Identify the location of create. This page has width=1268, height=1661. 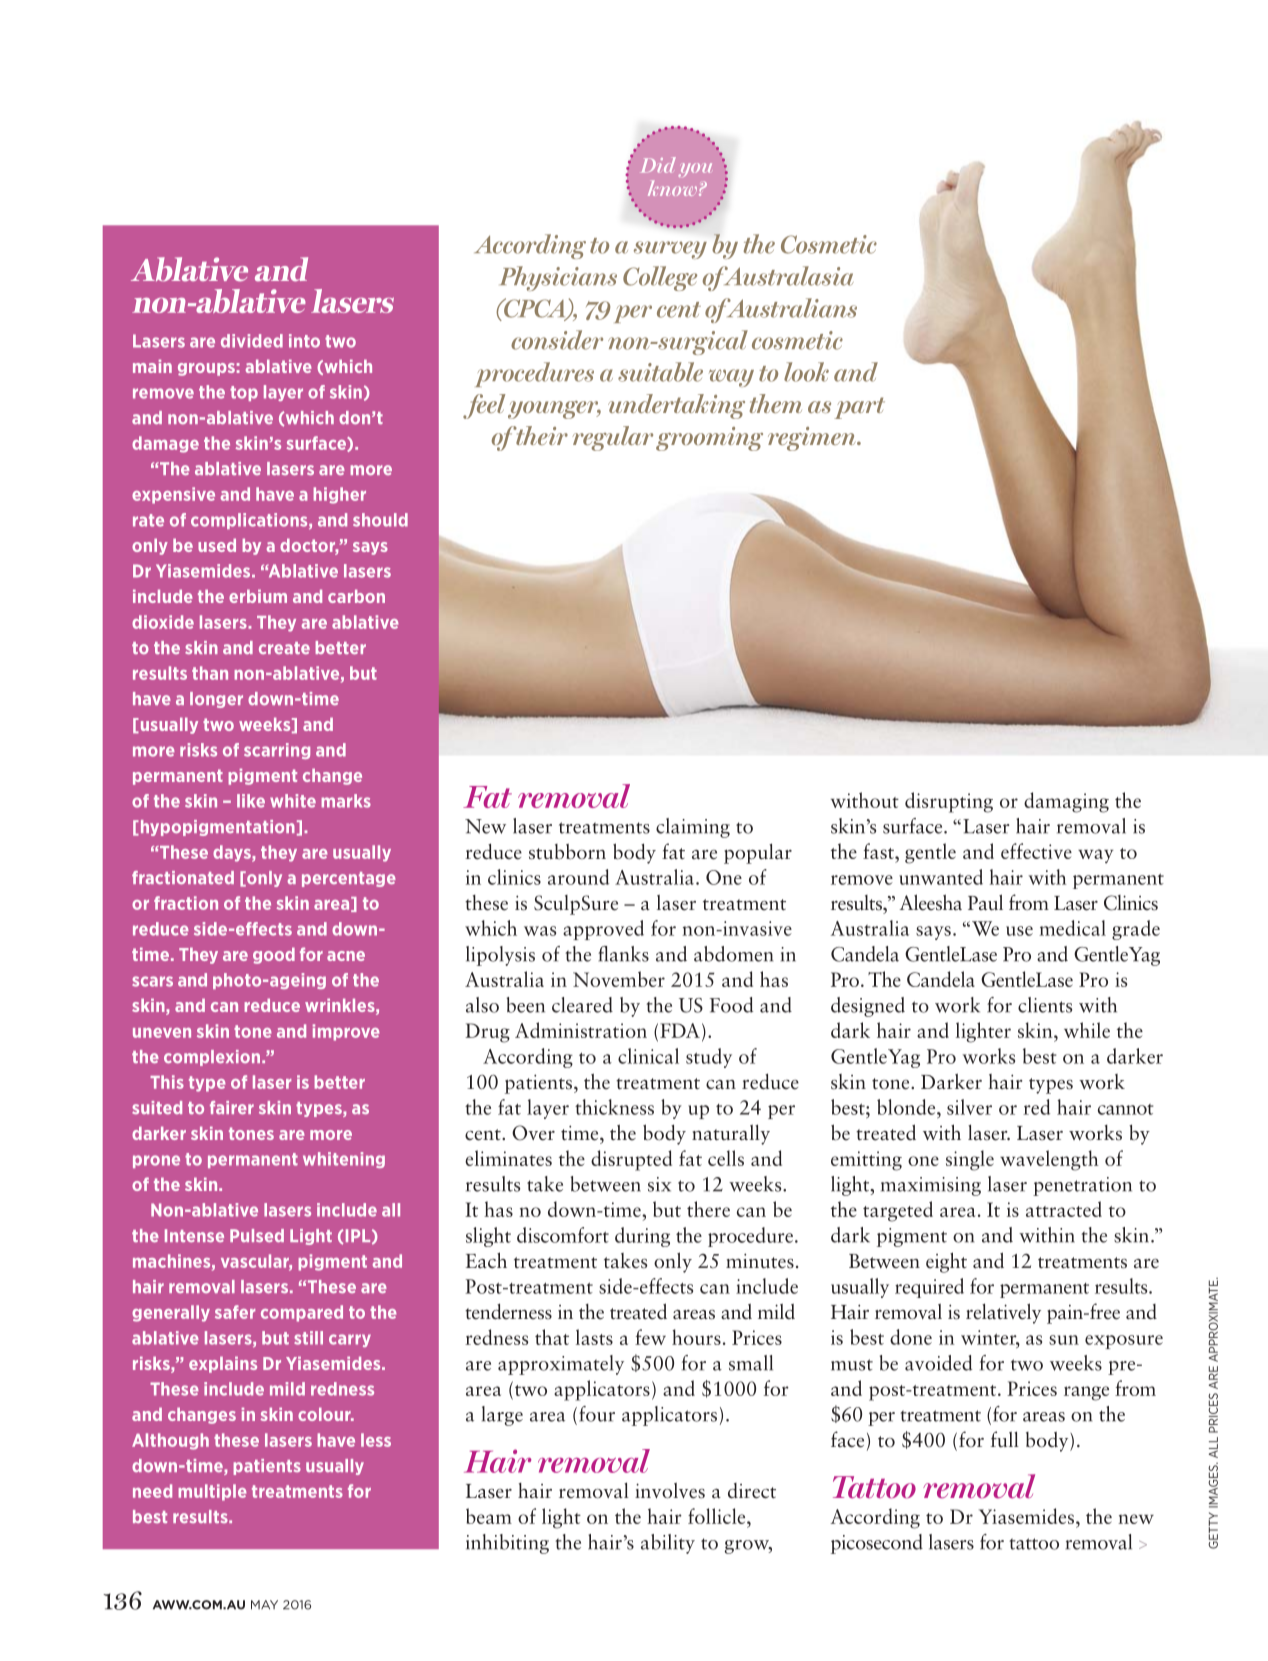
(284, 648).
